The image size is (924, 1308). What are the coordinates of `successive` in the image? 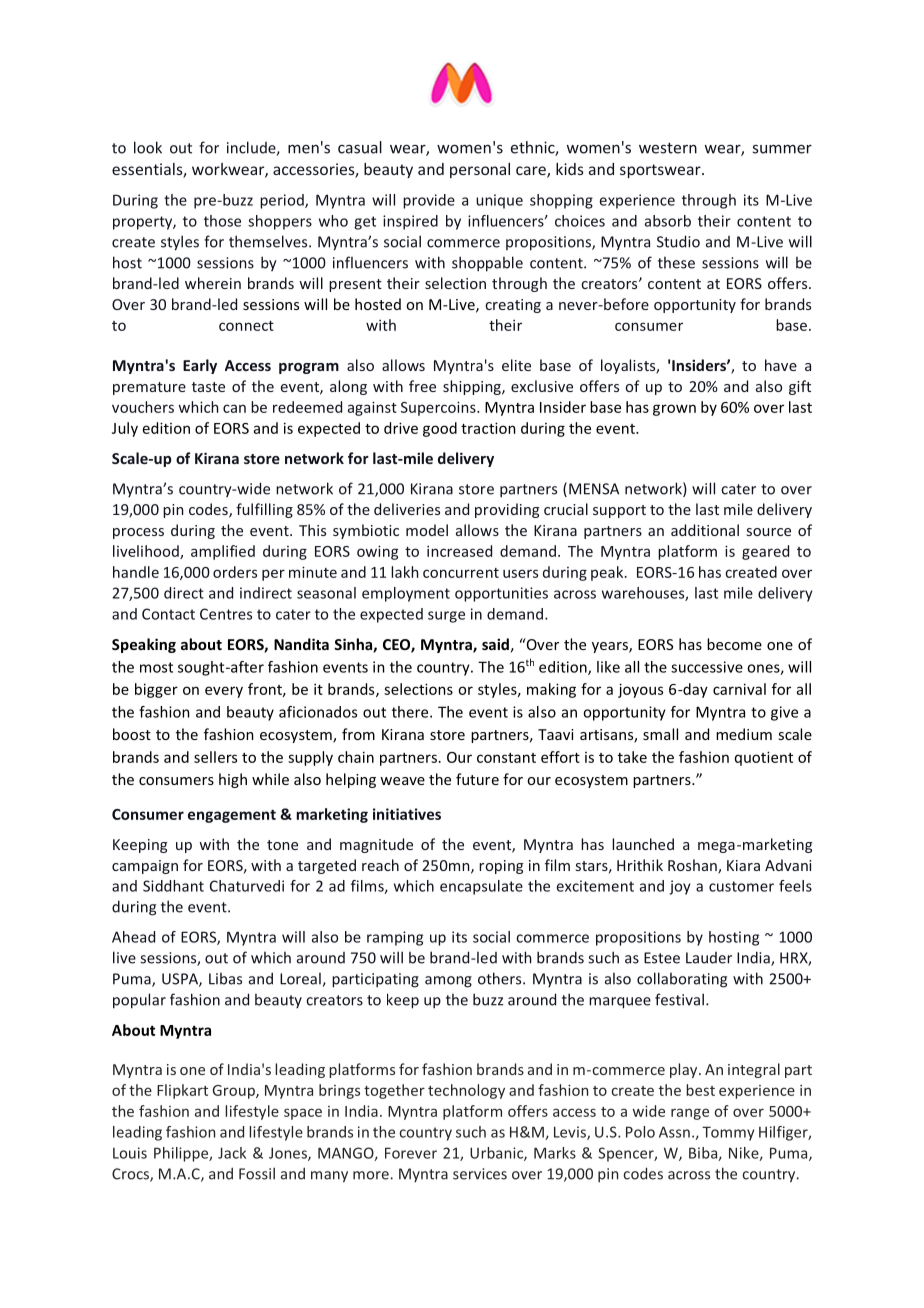 It's located at (707, 667).
